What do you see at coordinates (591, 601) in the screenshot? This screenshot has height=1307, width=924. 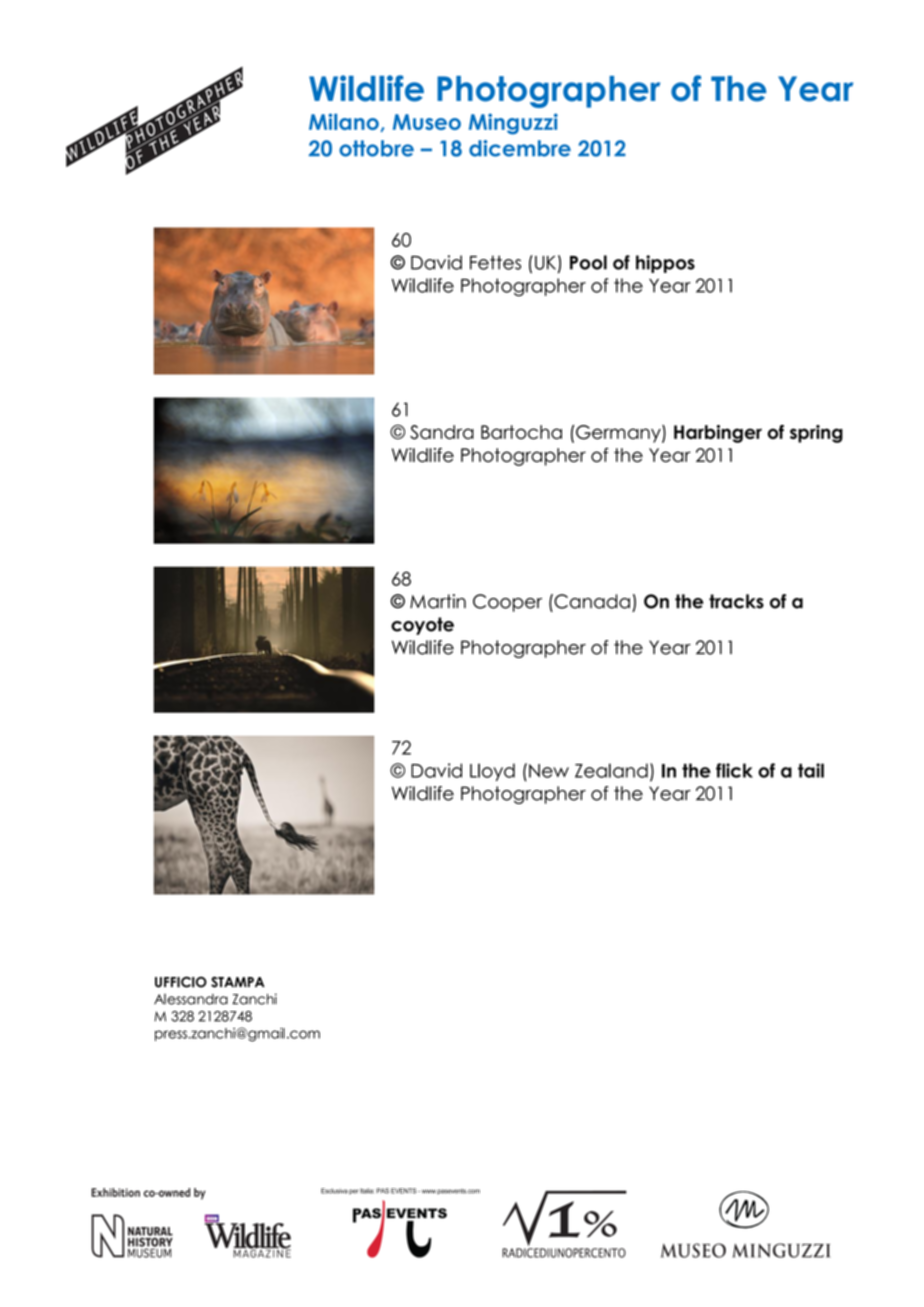 I see `Canada` at bounding box center [591, 601].
